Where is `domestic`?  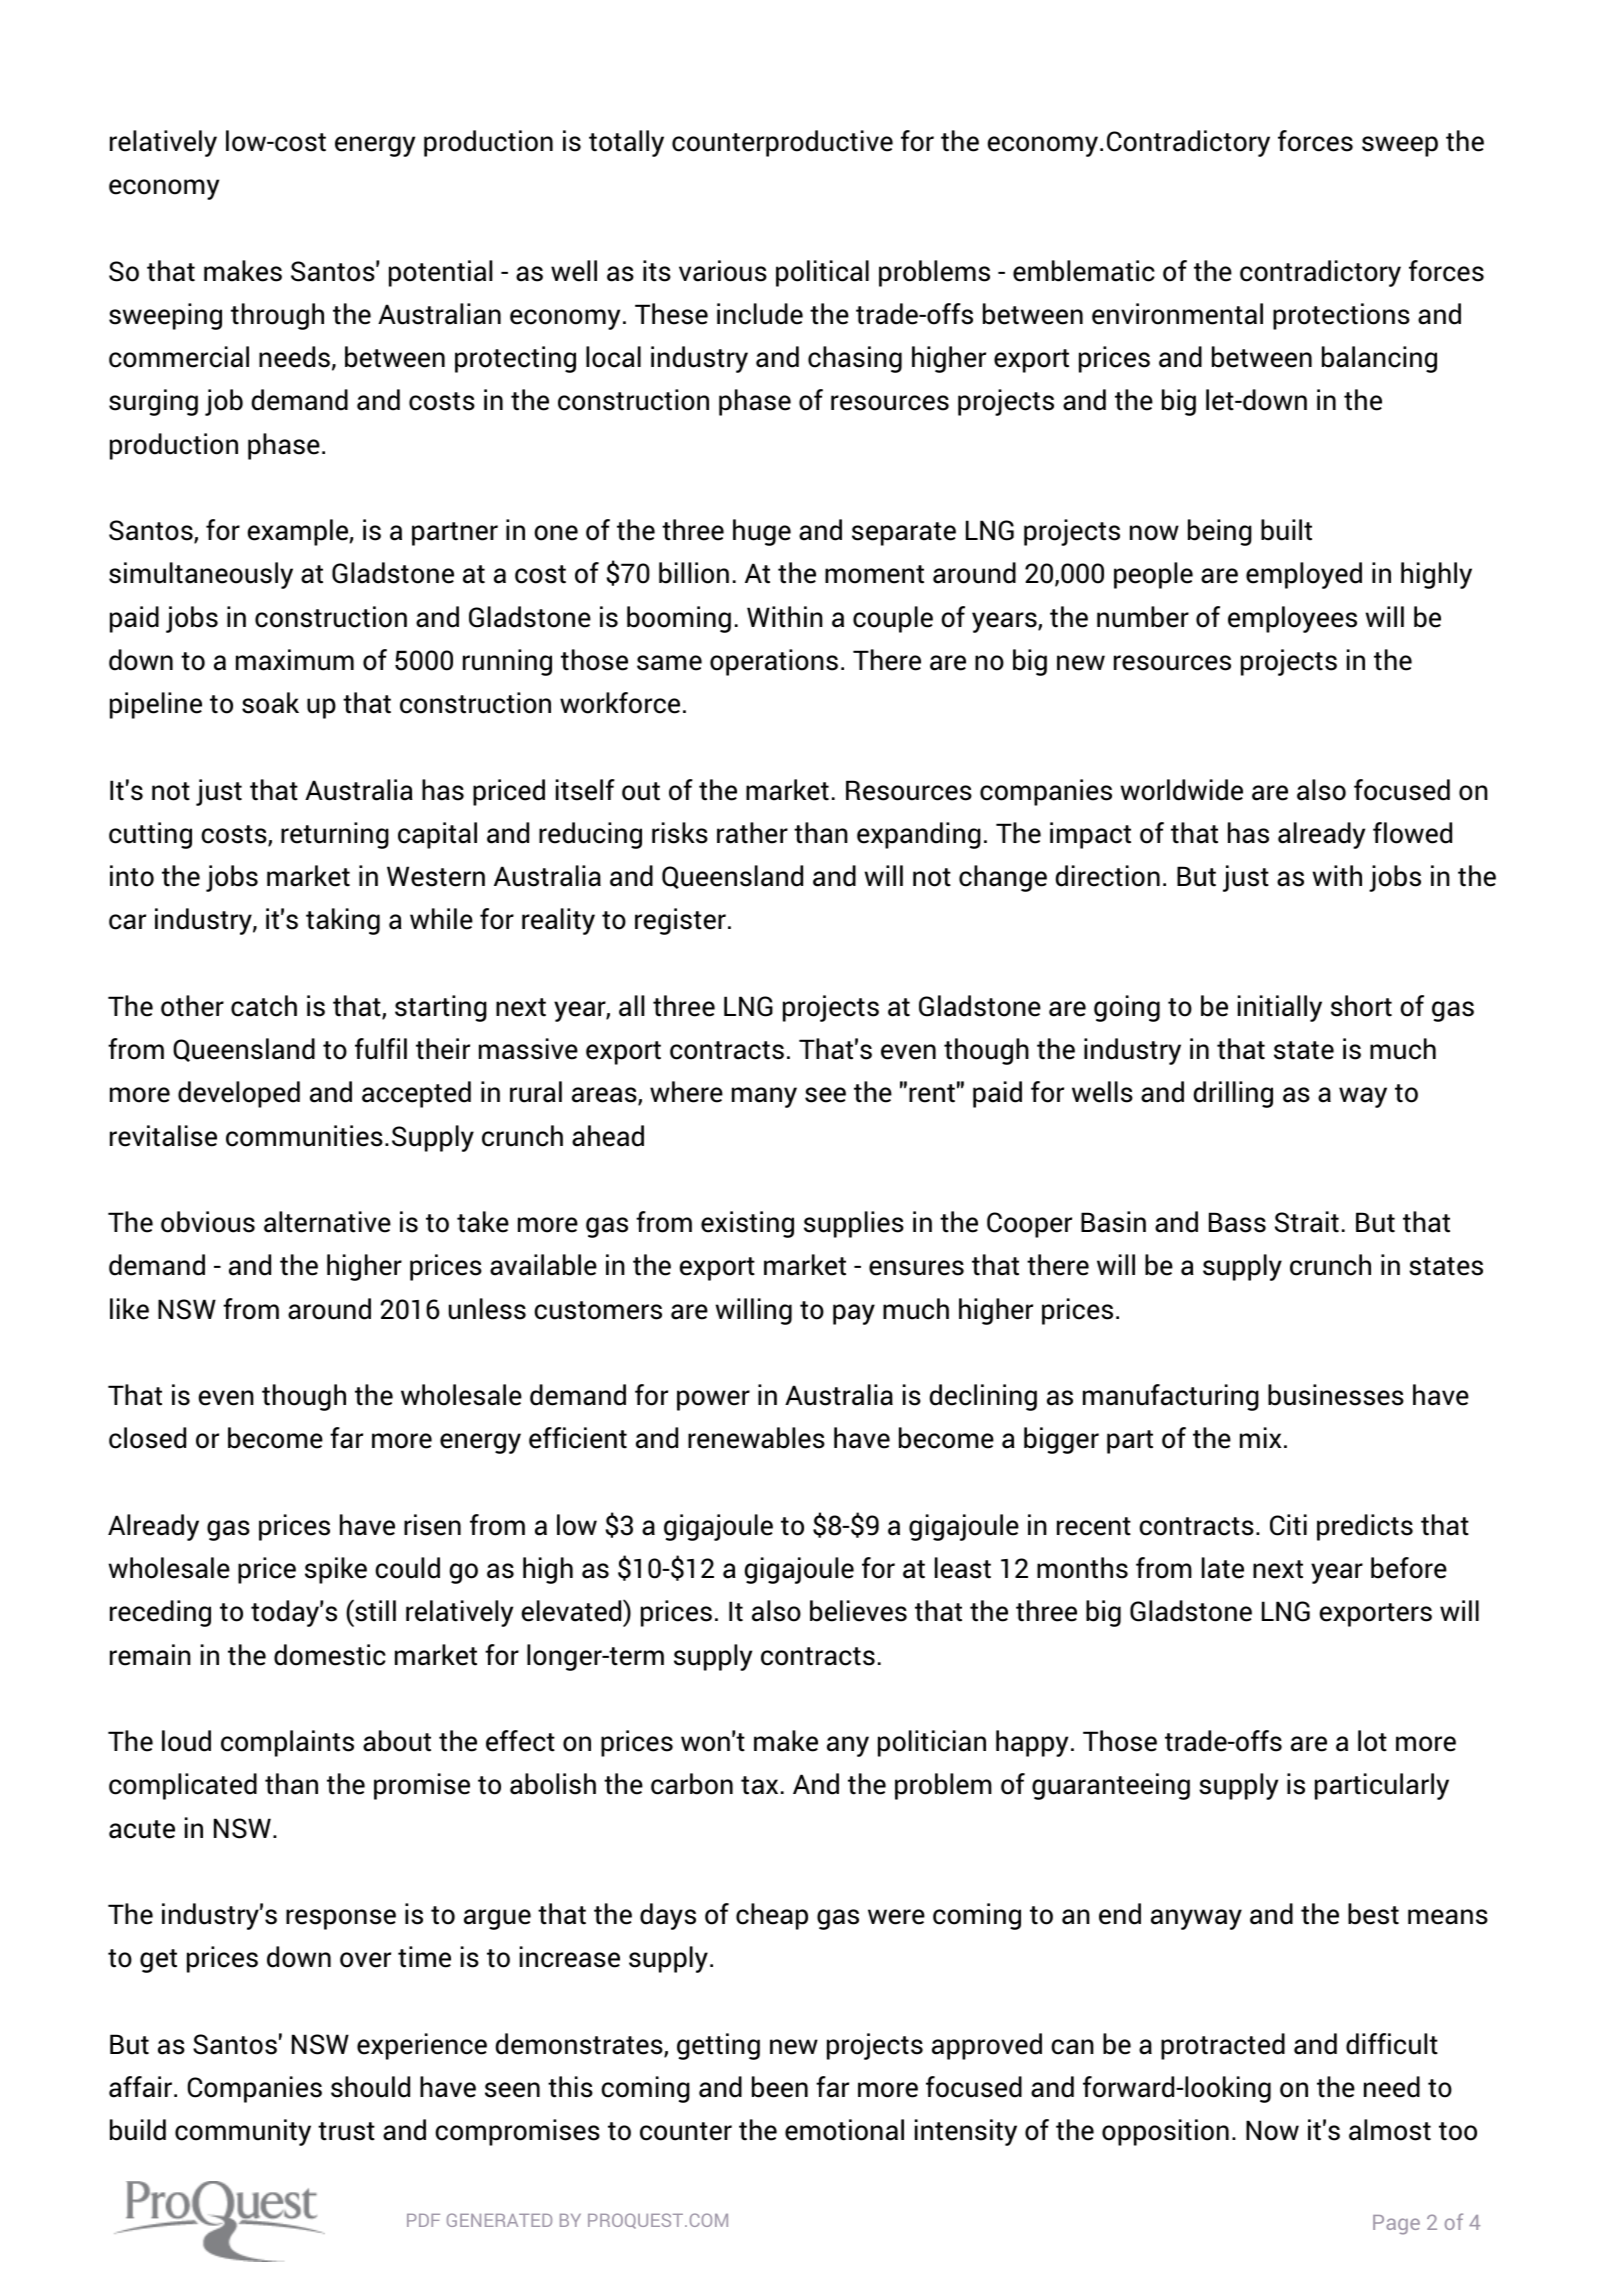
domestic is located at coordinates (330, 1655).
